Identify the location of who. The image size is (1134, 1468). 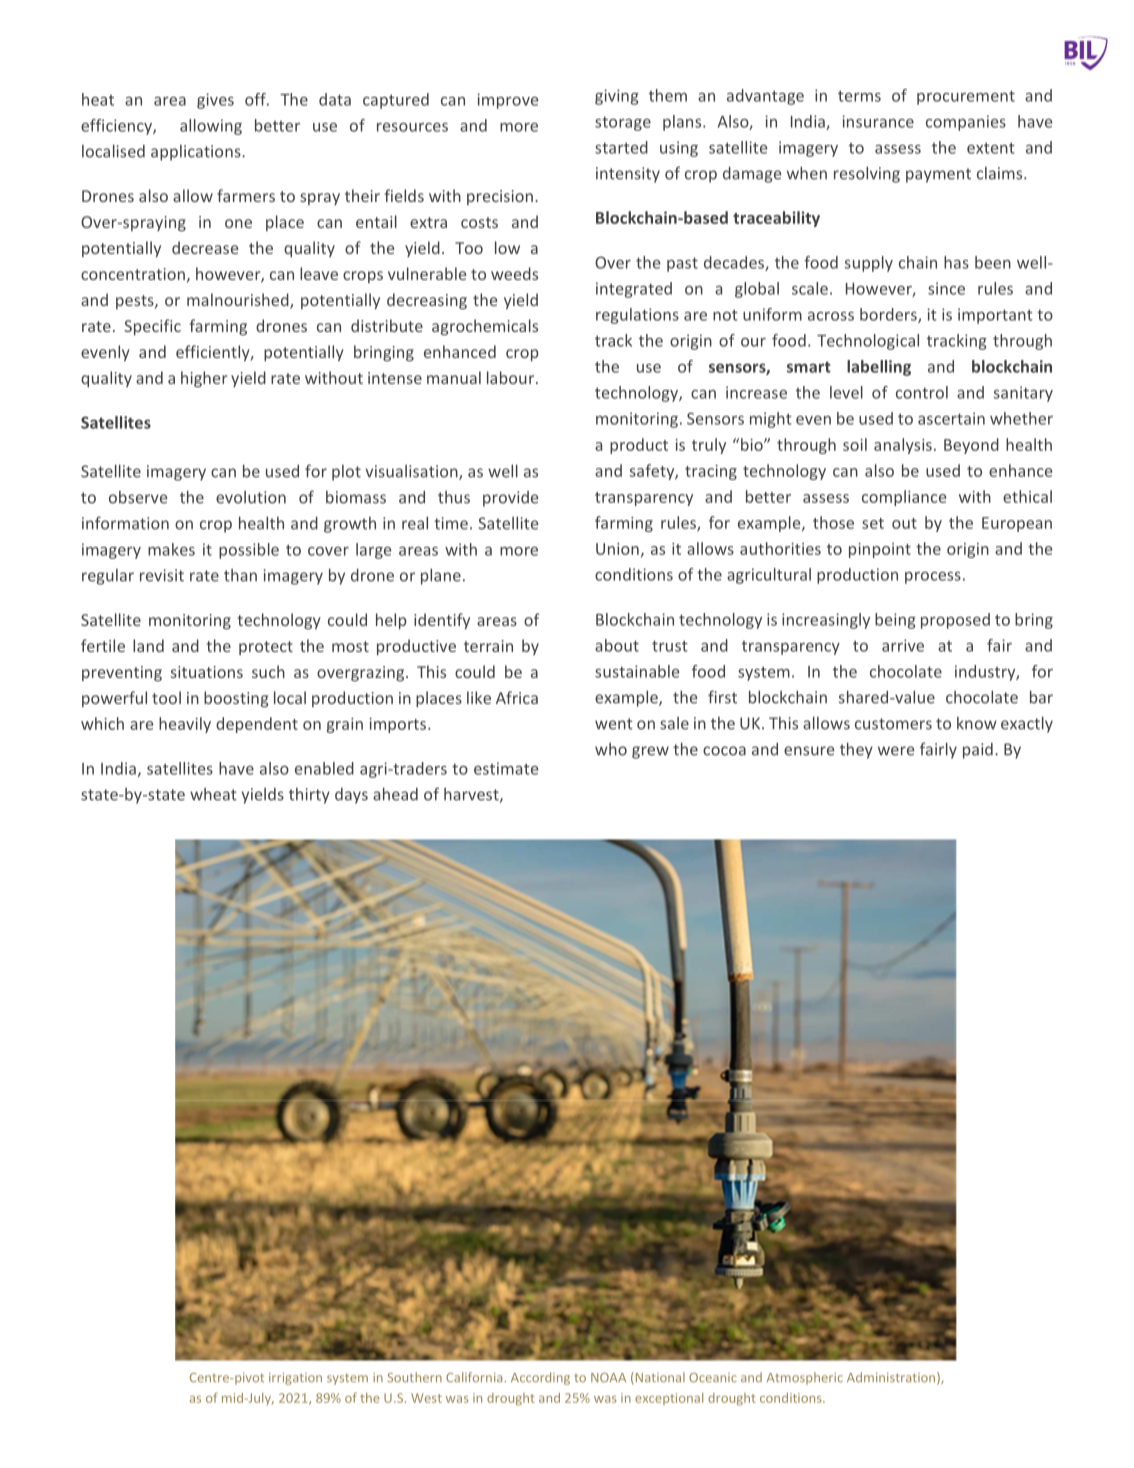
(611, 749).
